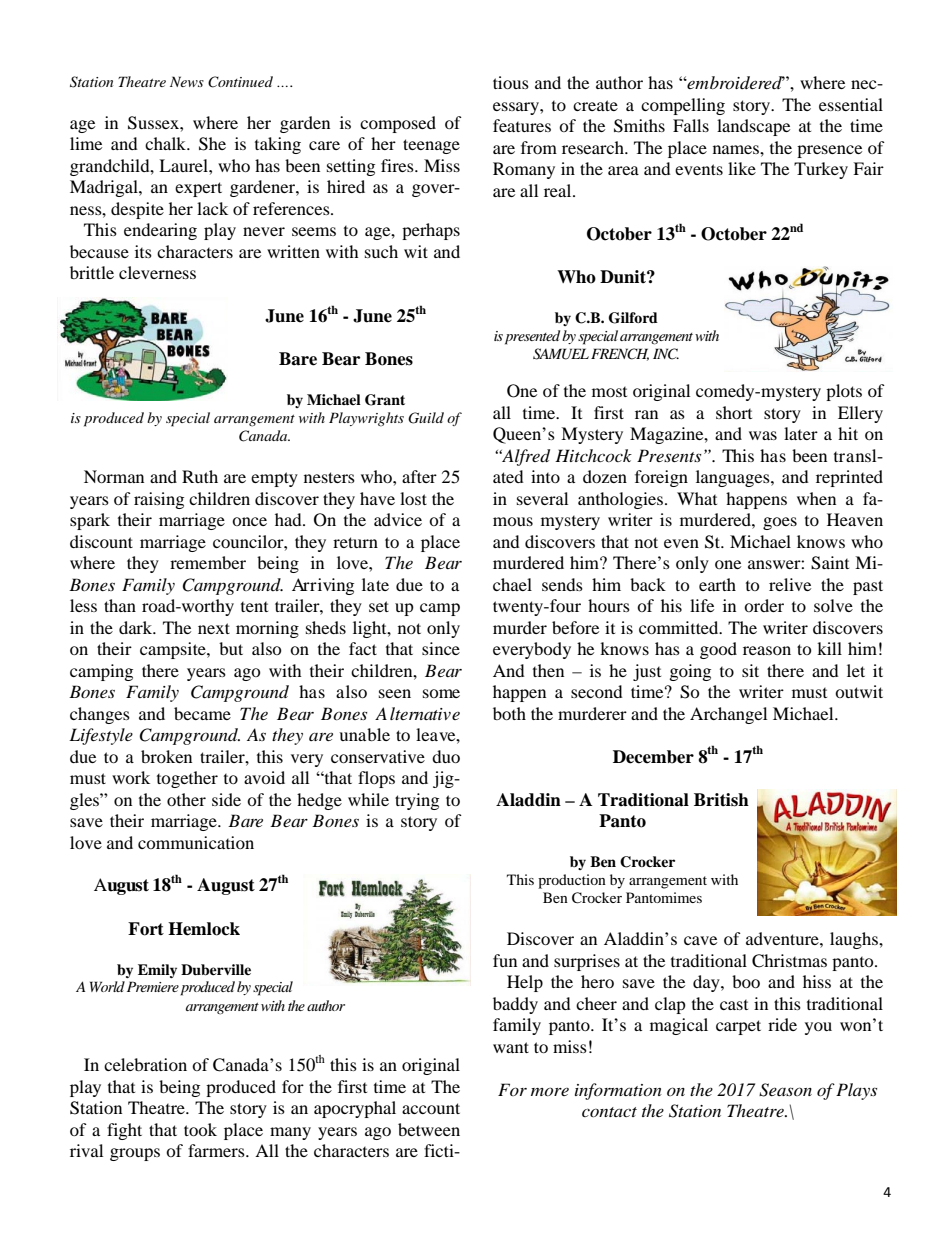  Describe the element at coordinates (200, 1129) in the page. I see `took` at that location.
